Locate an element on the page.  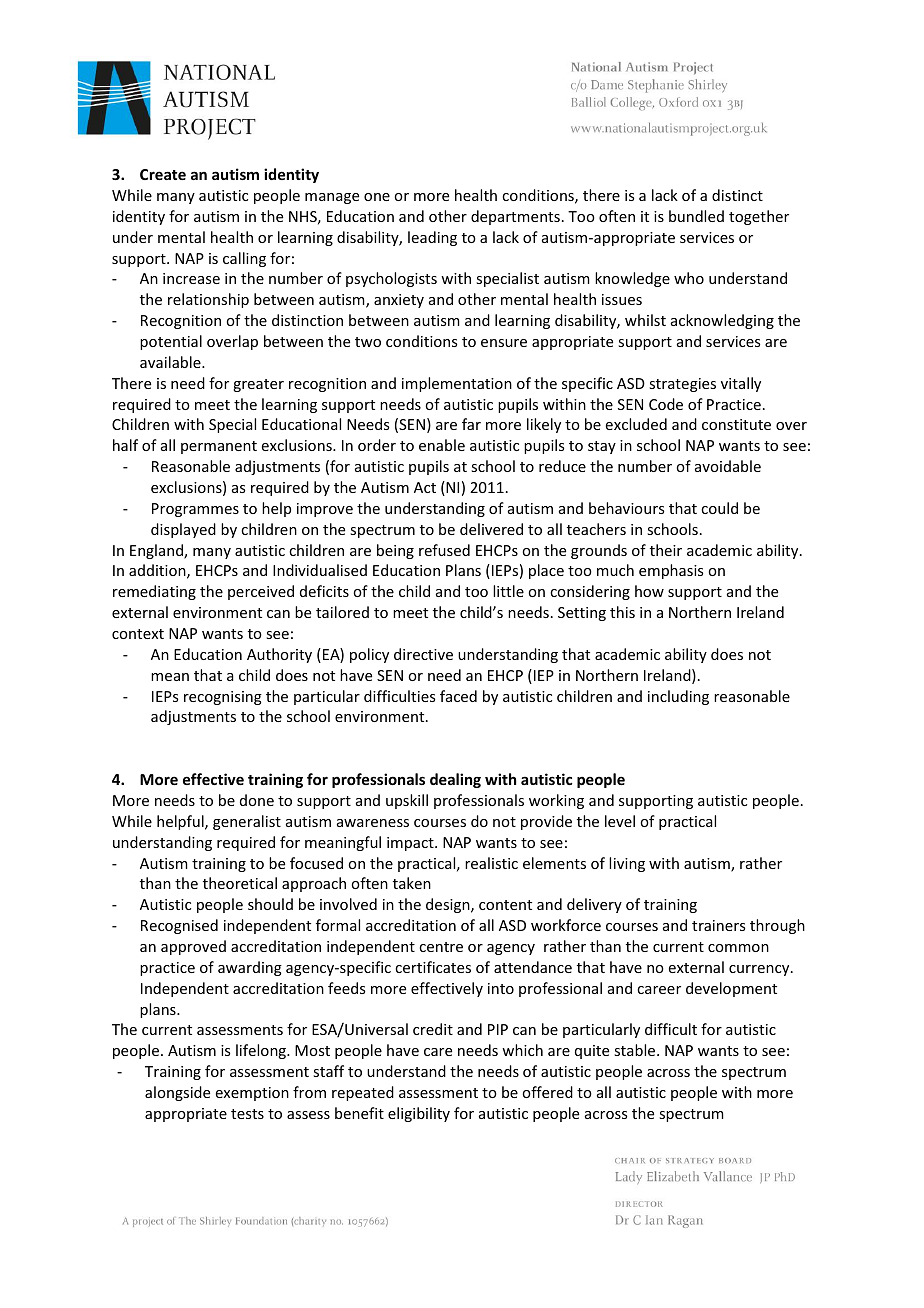
trainers is located at coordinates (718, 925).
